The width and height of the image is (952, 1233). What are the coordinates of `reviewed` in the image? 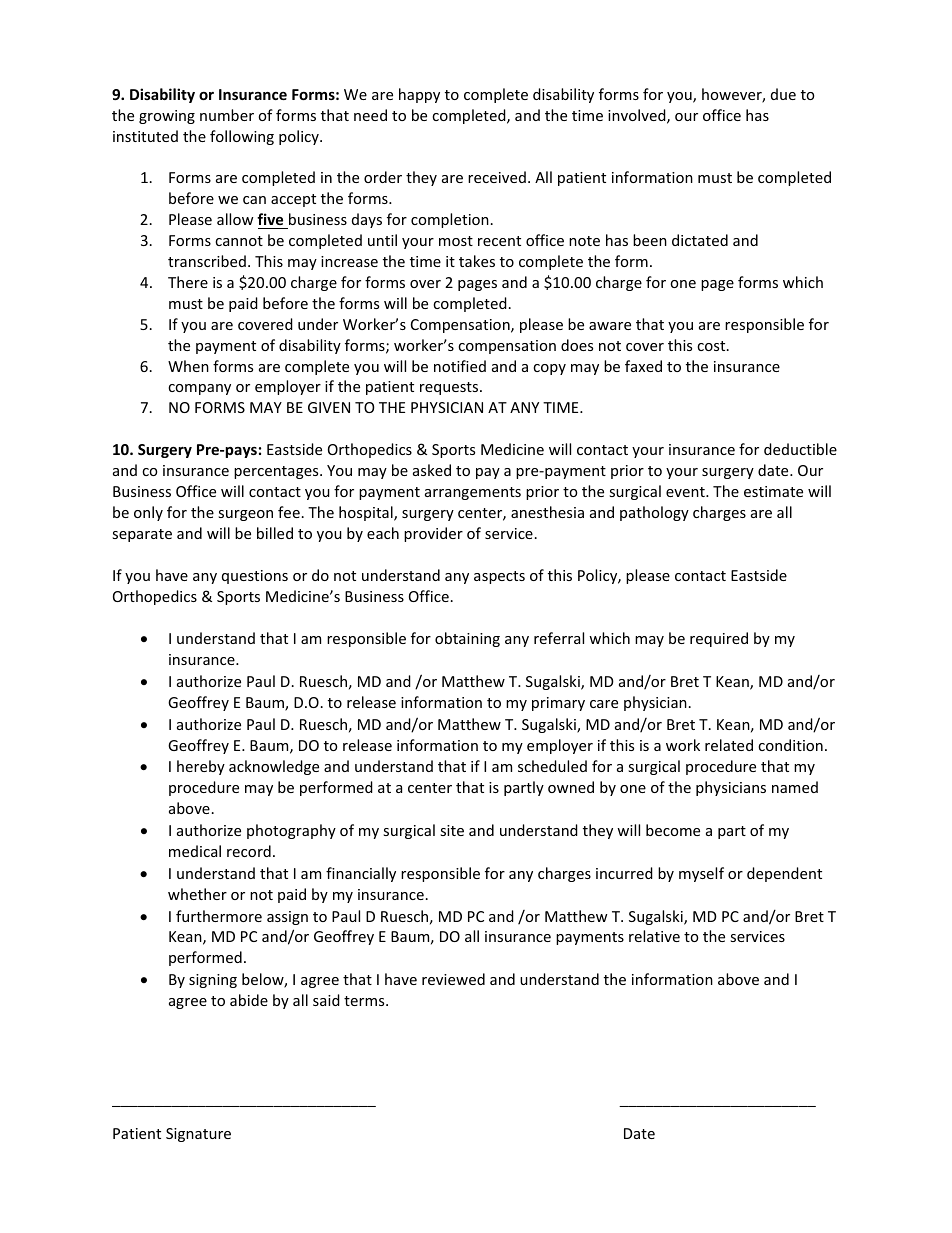 It's located at (453, 979).
